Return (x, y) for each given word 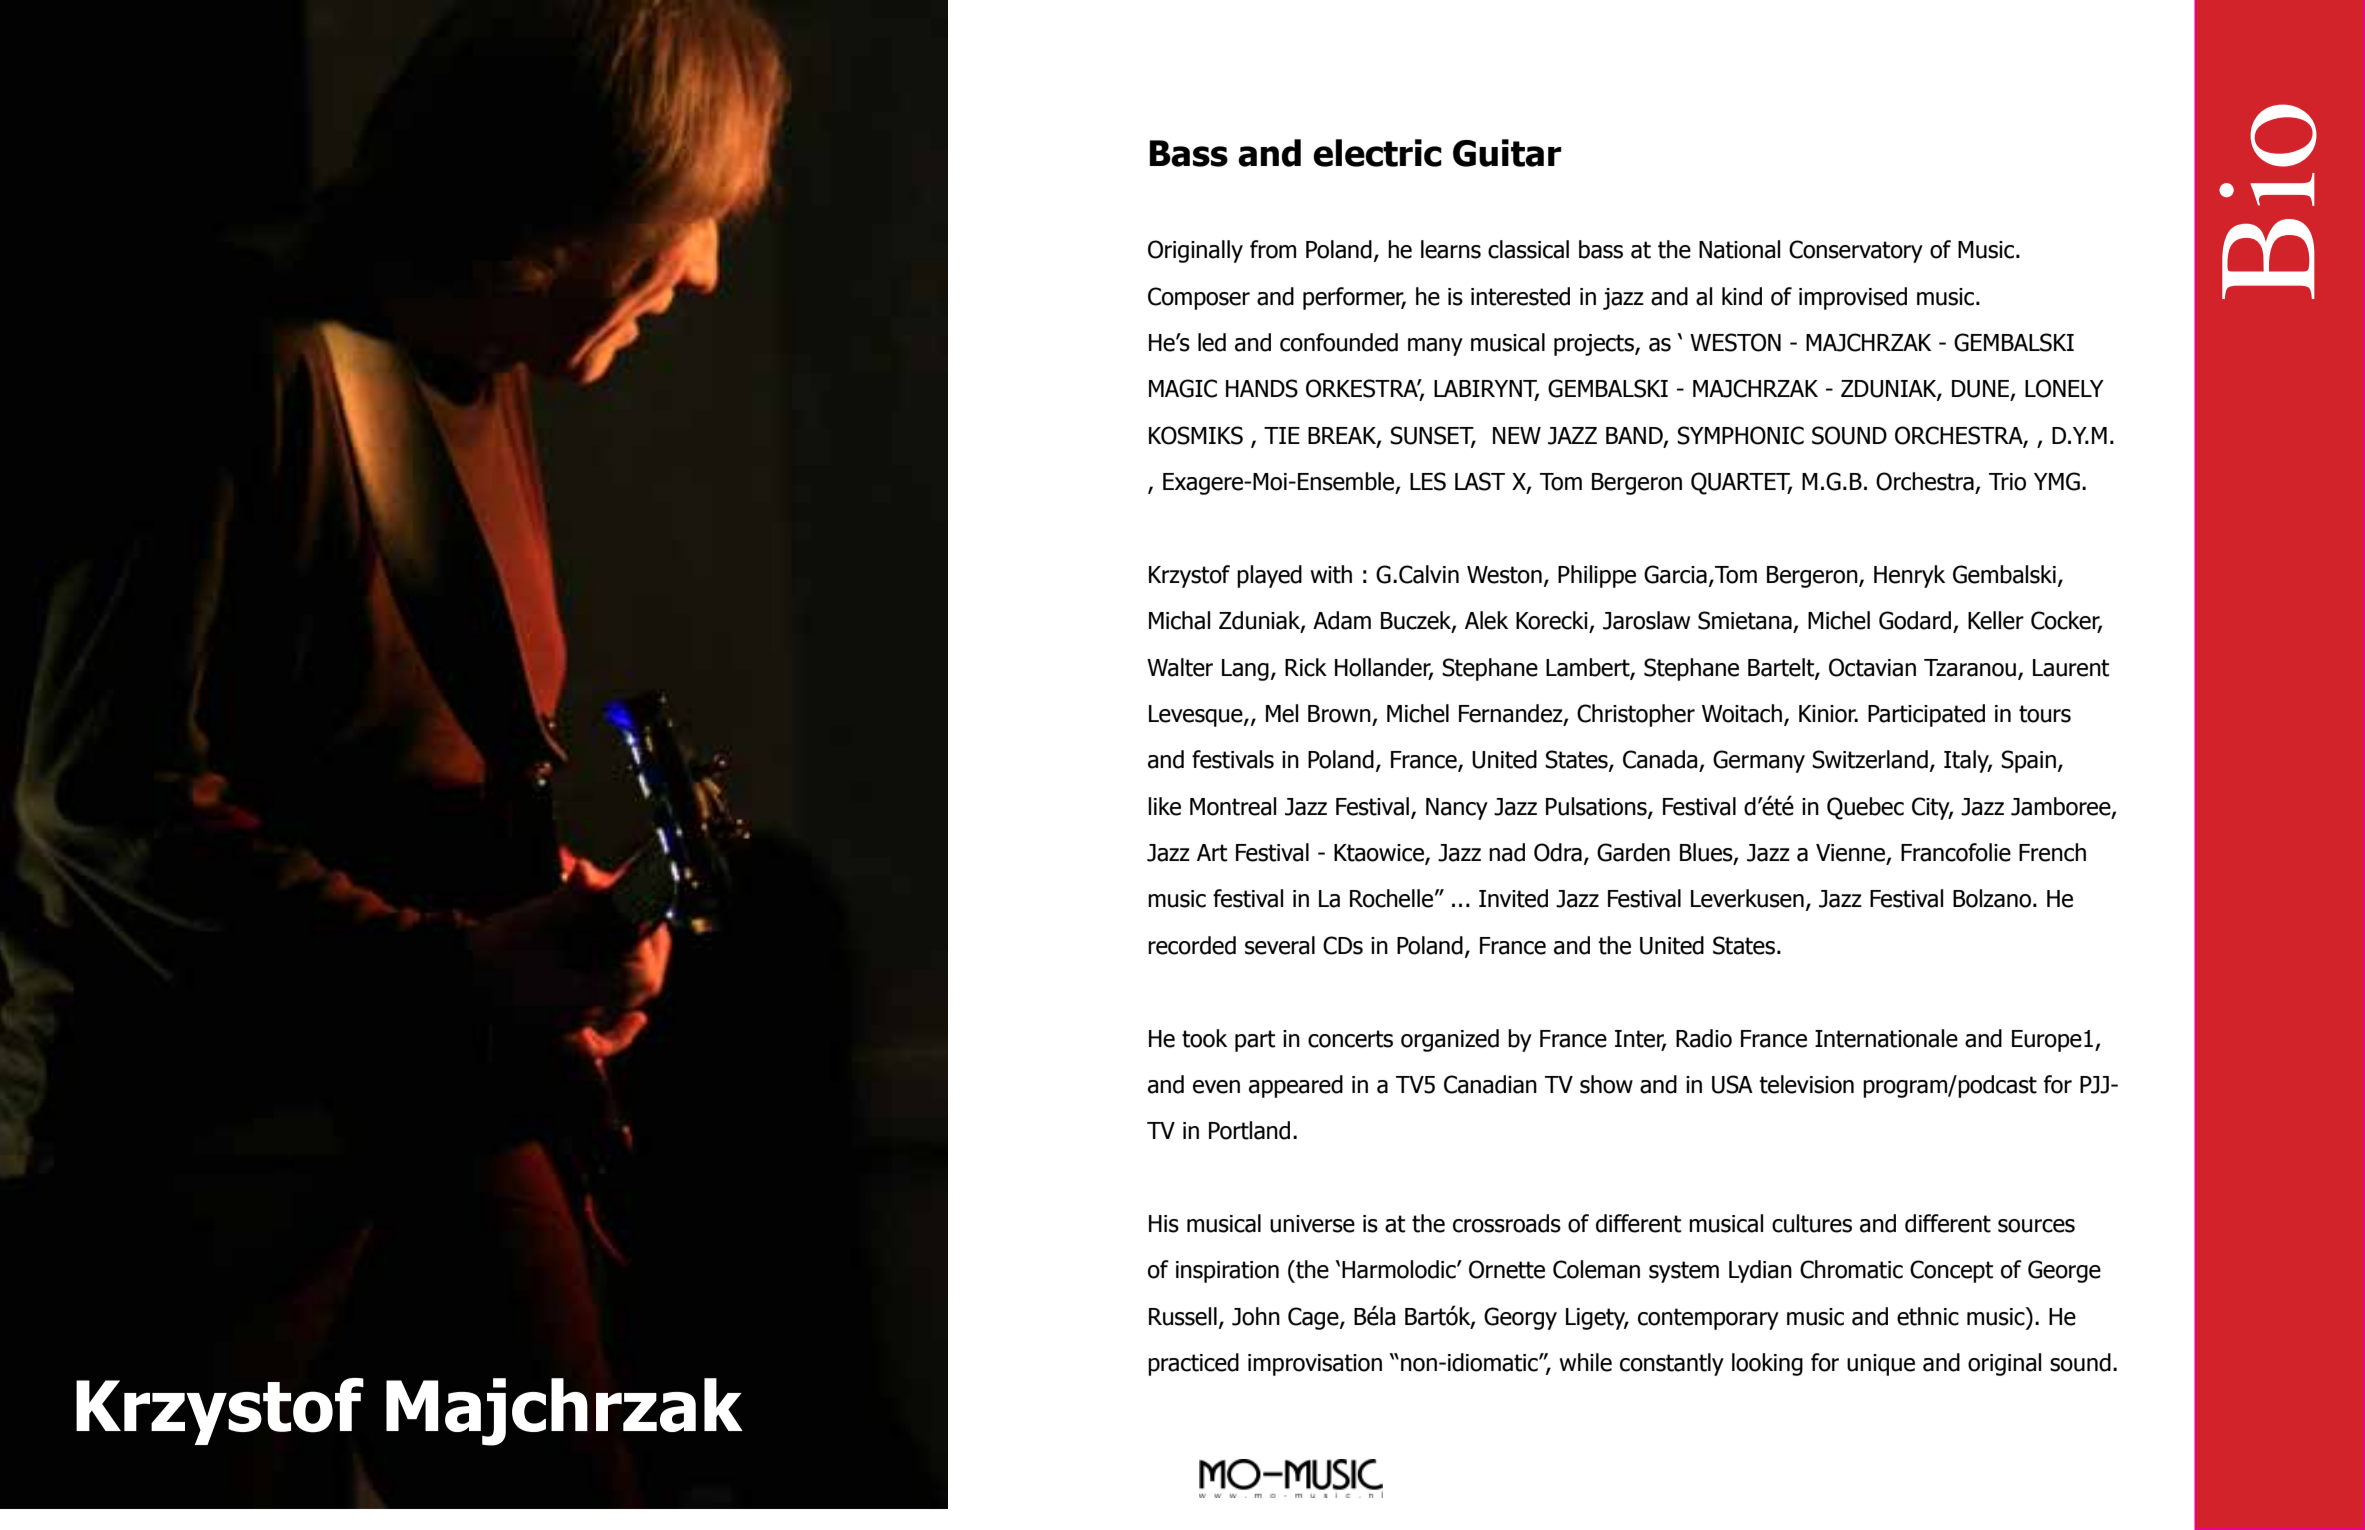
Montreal (1233, 806)
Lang (1245, 670)
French (2052, 852)
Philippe (1597, 576)
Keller (1996, 620)
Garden (1633, 852)
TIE (1282, 435)
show (1606, 1084)
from (1273, 249)
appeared (1296, 1086)
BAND (1635, 436)
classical (1528, 249)
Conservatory (1856, 251)
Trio (2007, 482)
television (1806, 1084)
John (1256, 1316)
